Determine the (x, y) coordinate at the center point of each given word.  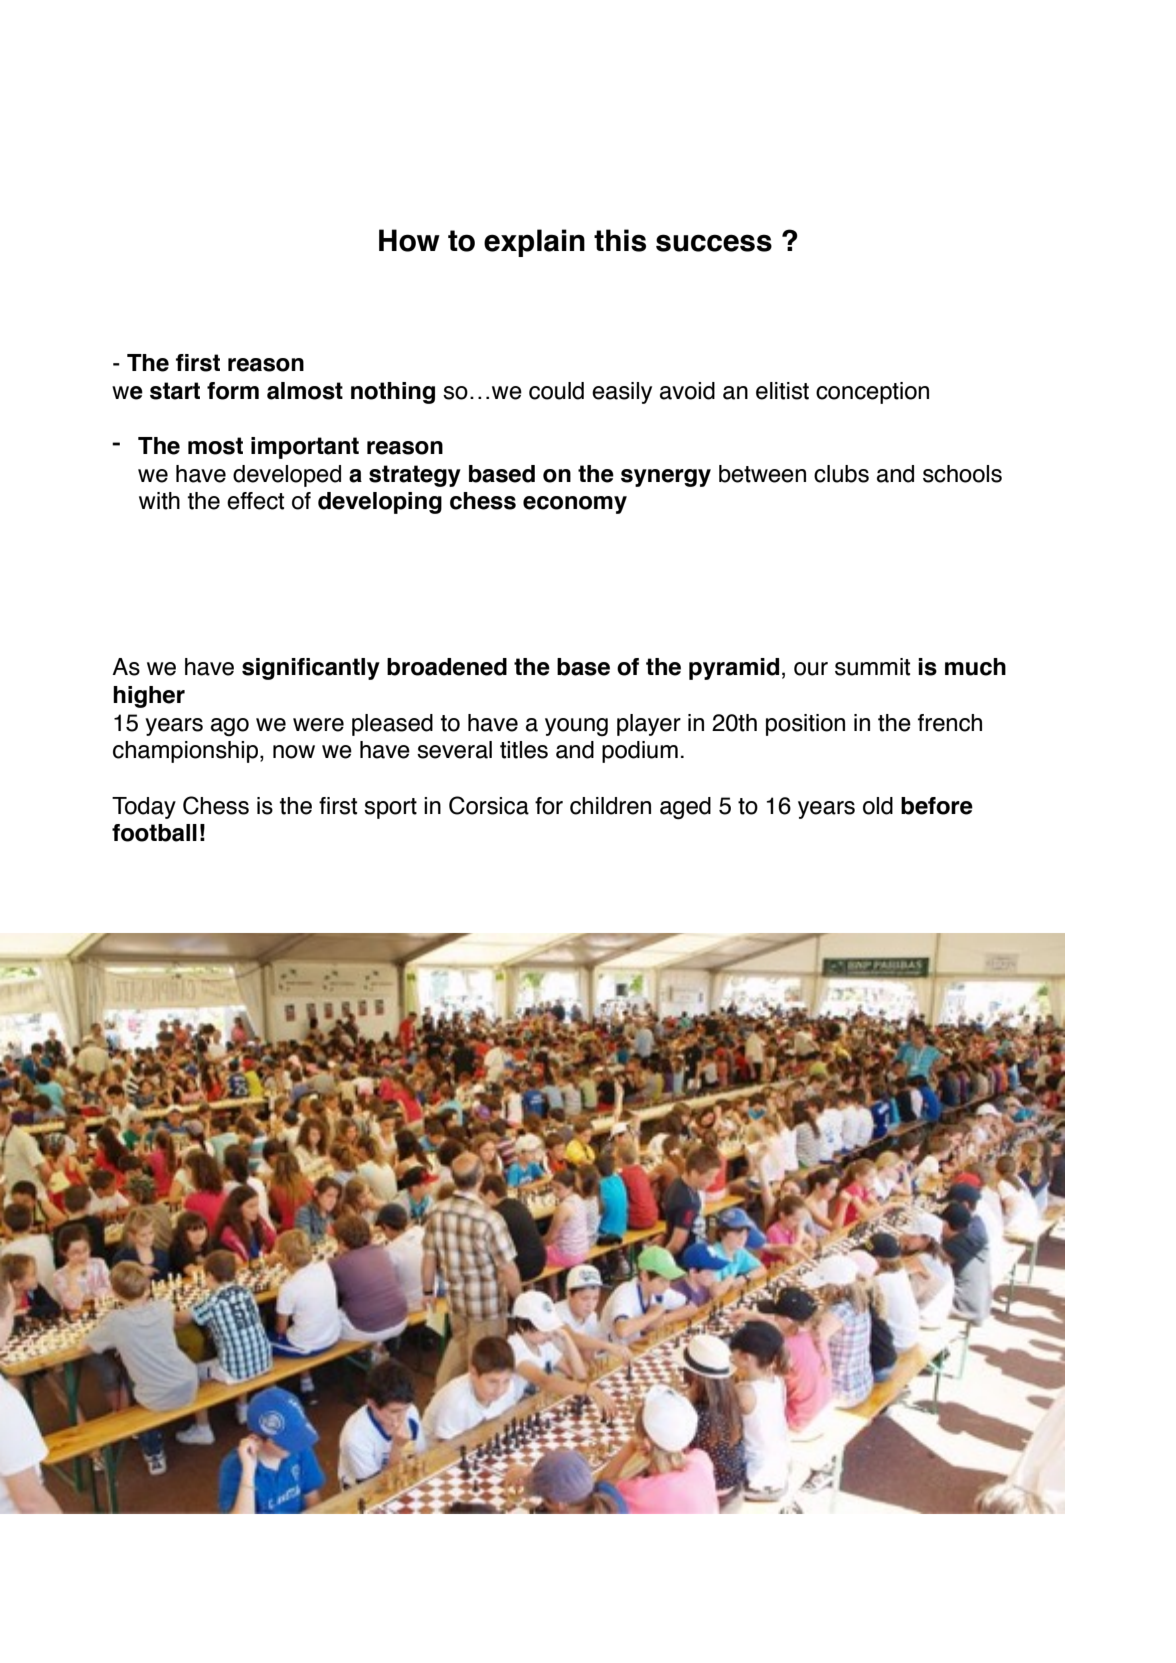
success (714, 243)
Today (144, 808)
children (610, 806)
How (409, 240)
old (878, 806)
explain (534, 243)
